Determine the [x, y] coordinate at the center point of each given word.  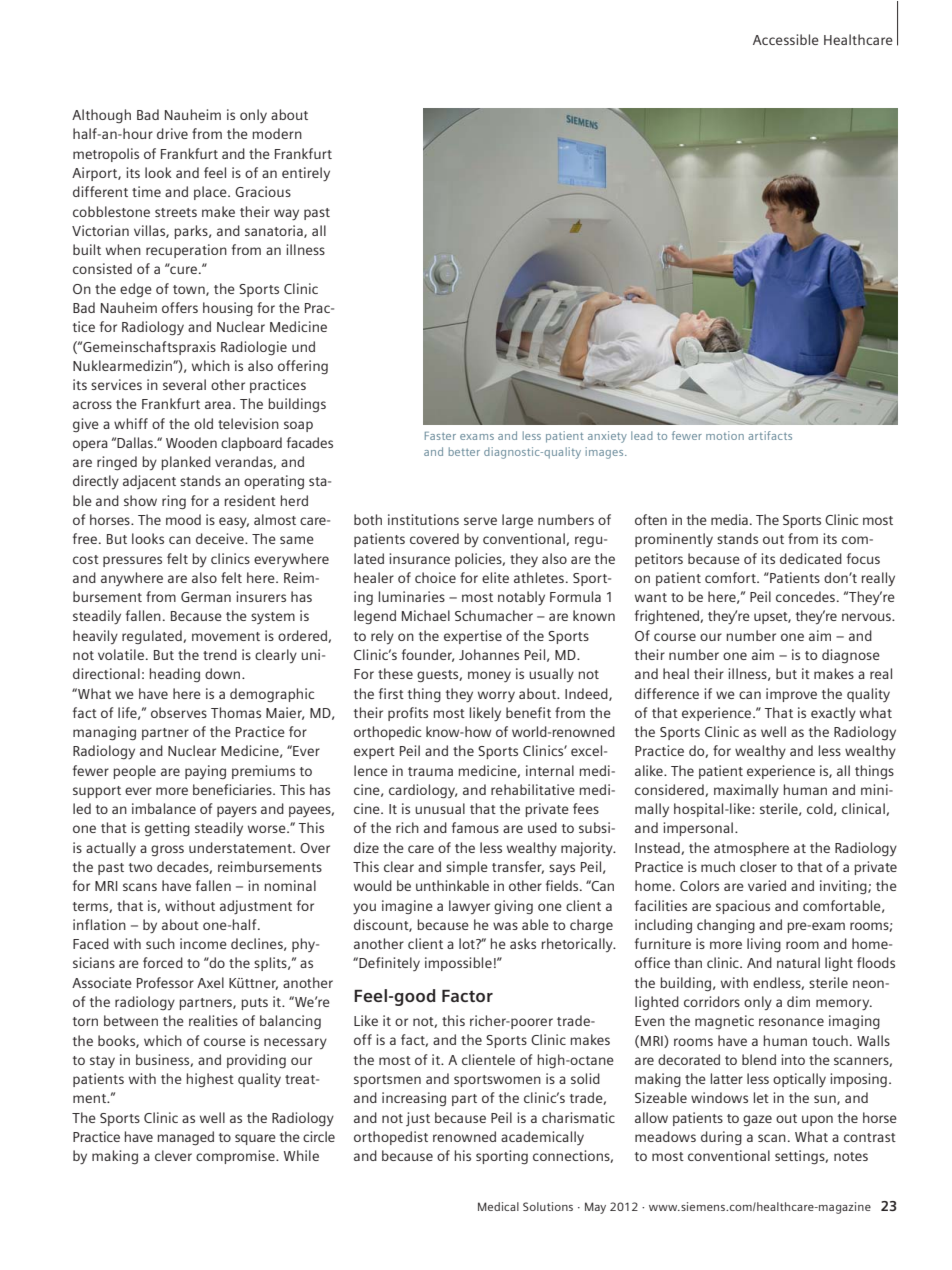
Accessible [786, 39]
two [140, 867]
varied [767, 885]
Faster [440, 436]
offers [180, 307]
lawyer [469, 907]
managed [185, 1138]
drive [172, 133]
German [206, 597]
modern [277, 133]
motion [725, 435]
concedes [805, 596]
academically [542, 1138]
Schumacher [494, 615]
